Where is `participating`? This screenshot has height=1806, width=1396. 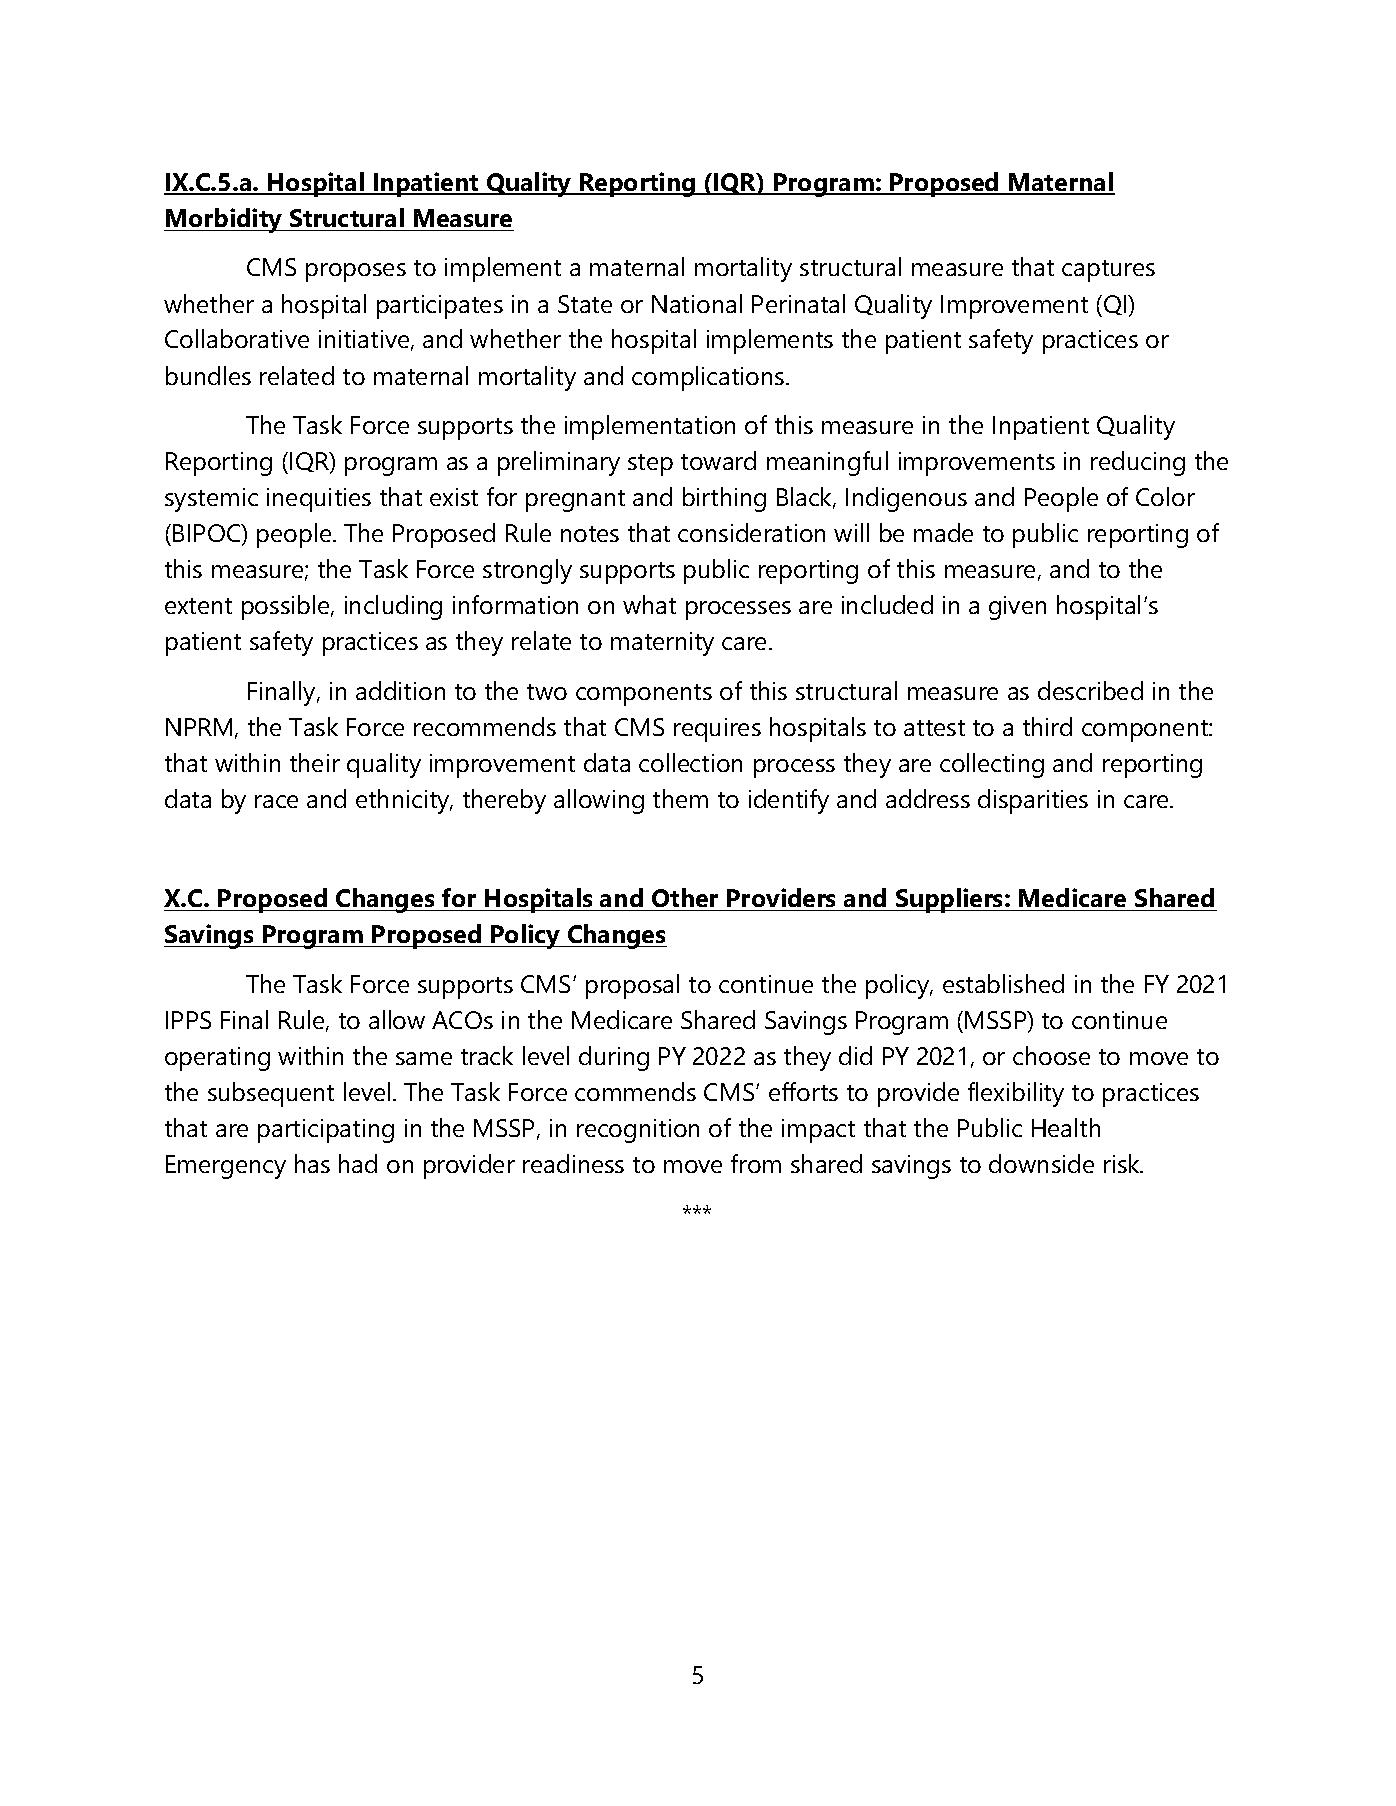 participating is located at coordinates (326, 1131).
